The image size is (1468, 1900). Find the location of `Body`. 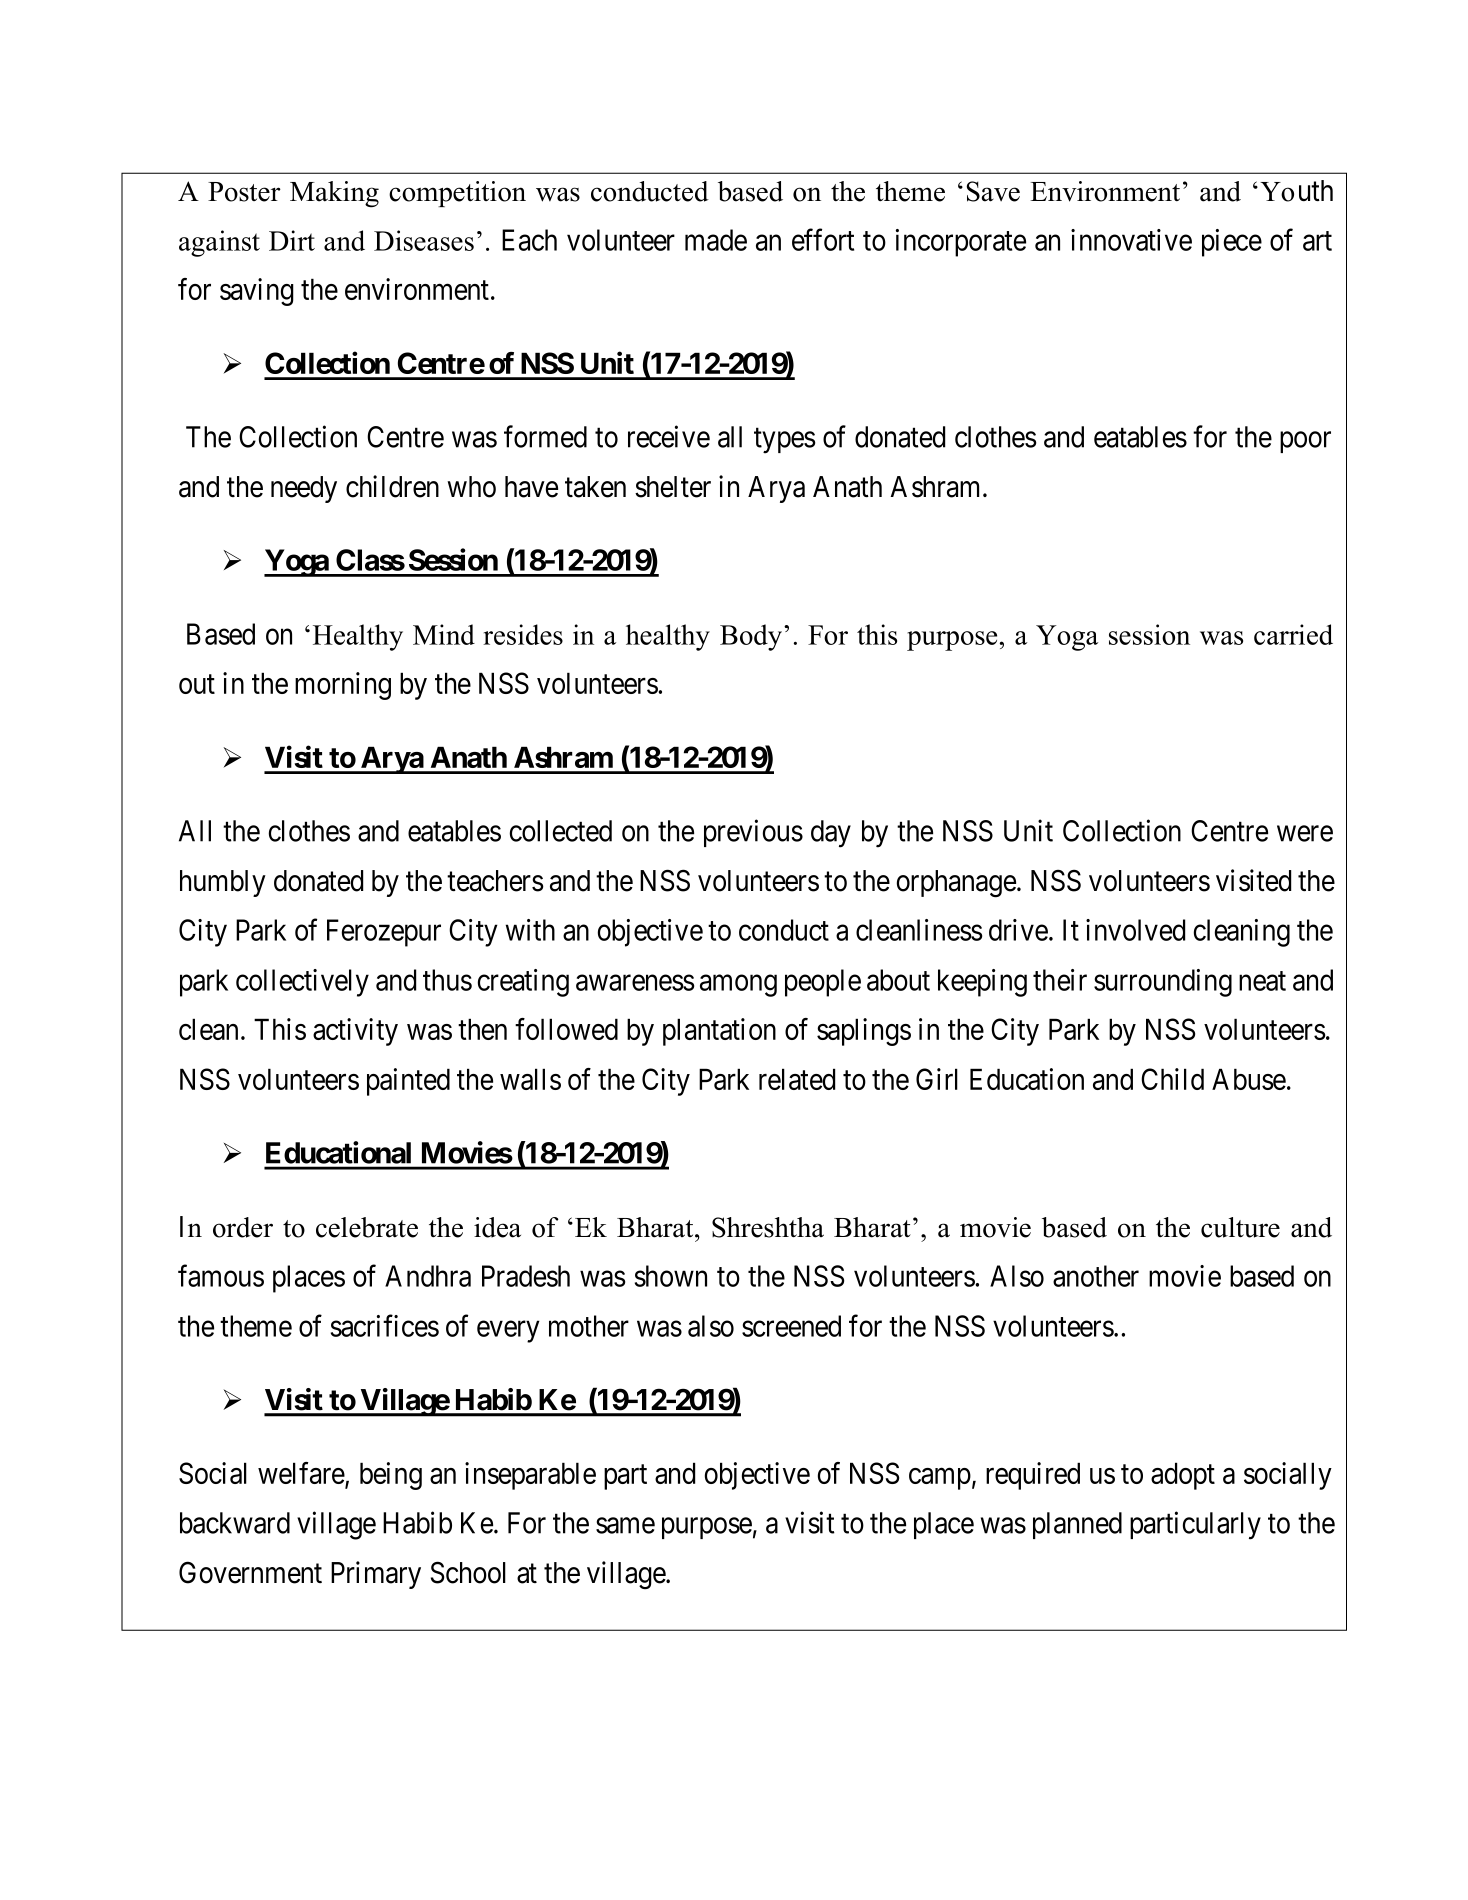

Body is located at coordinates (752, 637).
